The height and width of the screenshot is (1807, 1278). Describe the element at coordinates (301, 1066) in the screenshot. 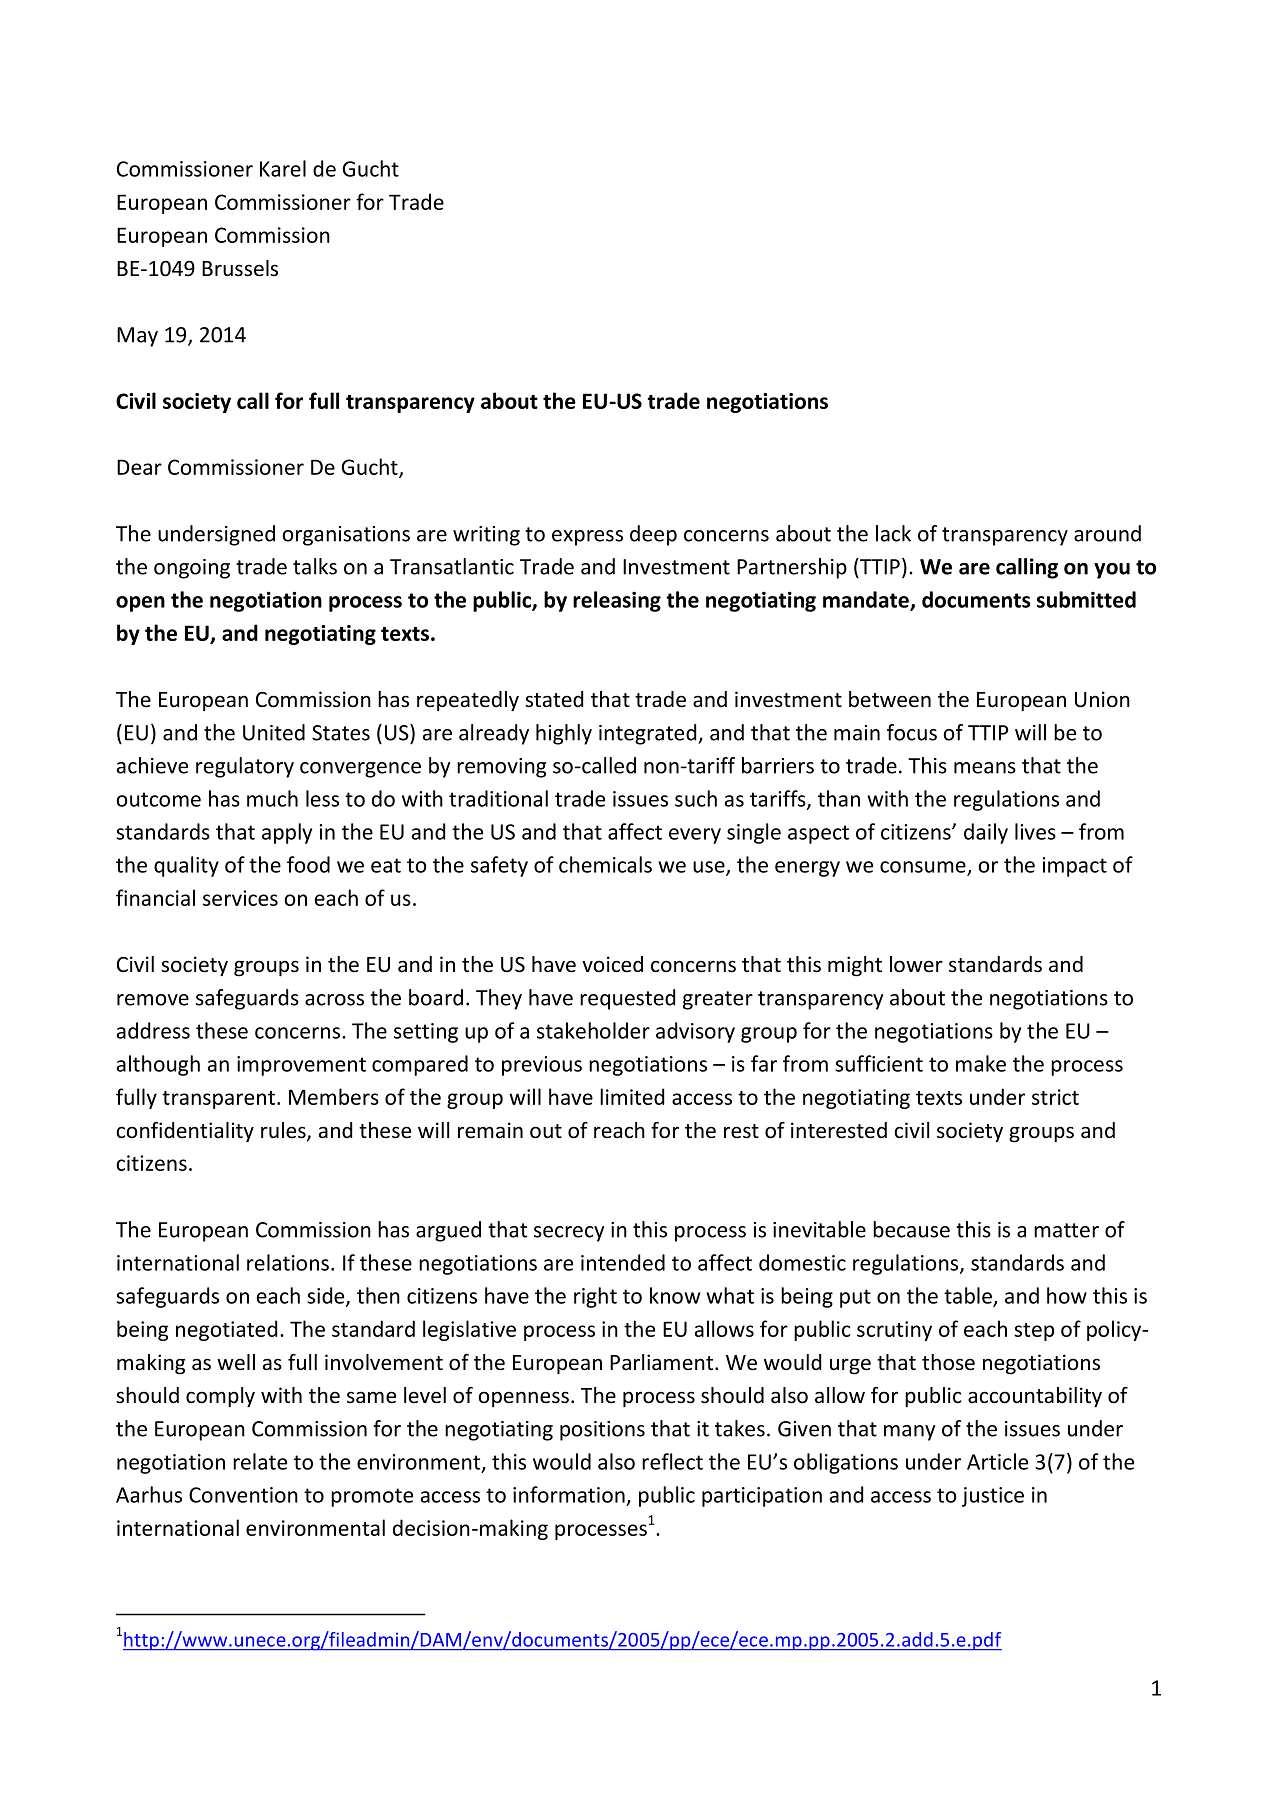

I see `improvement` at that location.
